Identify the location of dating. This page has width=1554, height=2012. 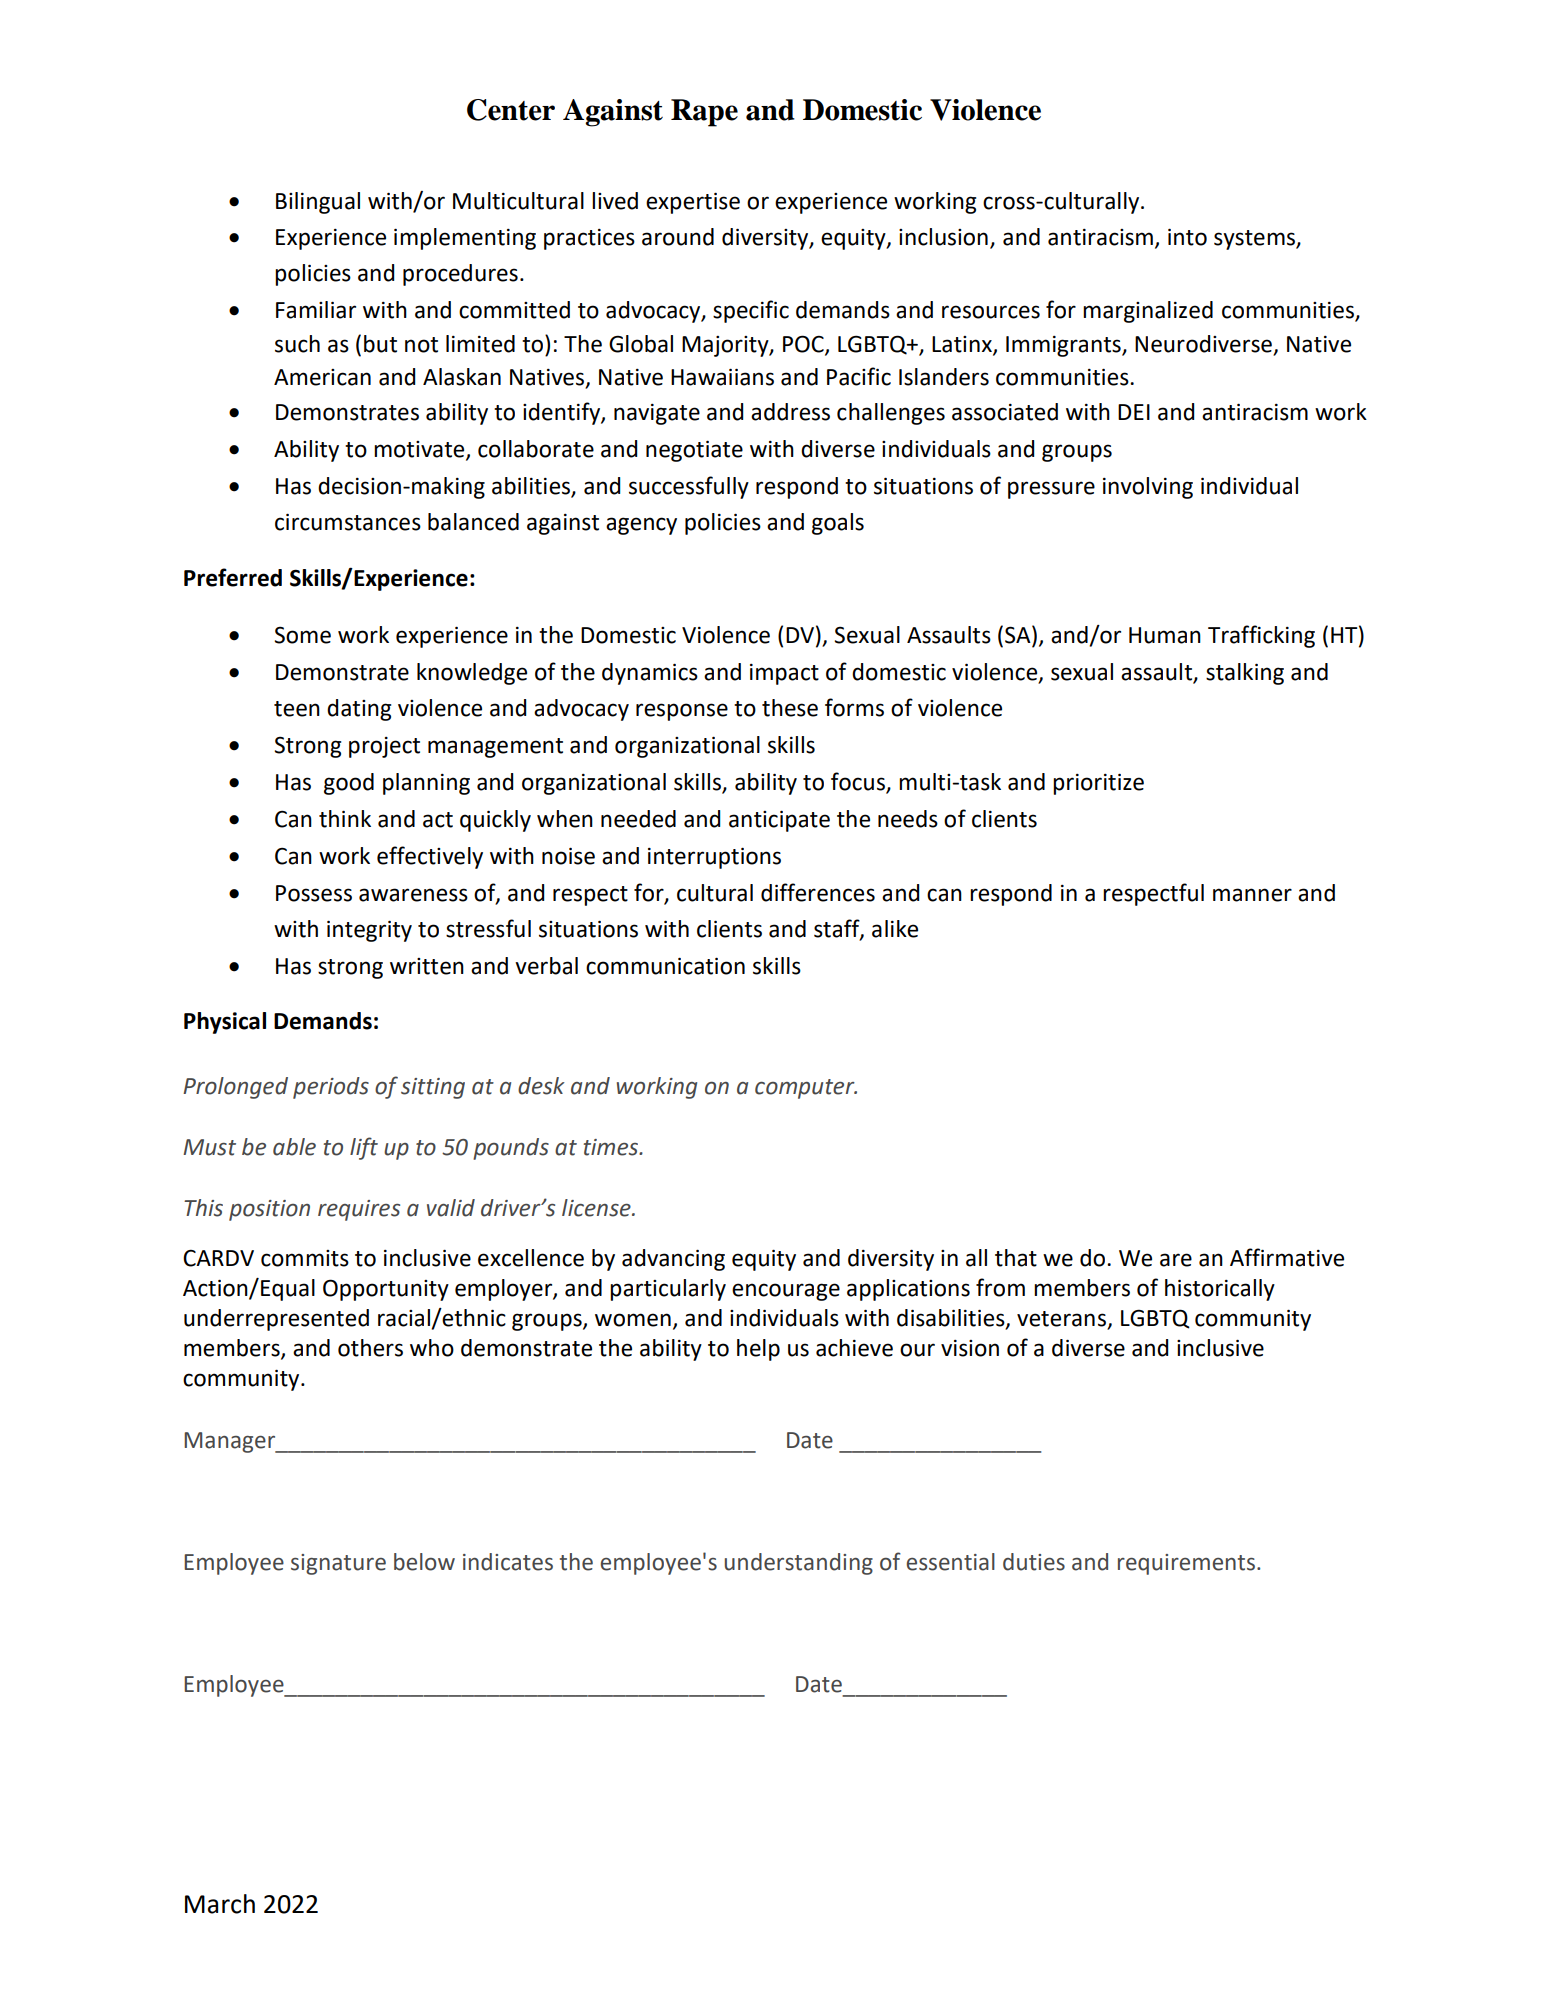
(359, 710).
